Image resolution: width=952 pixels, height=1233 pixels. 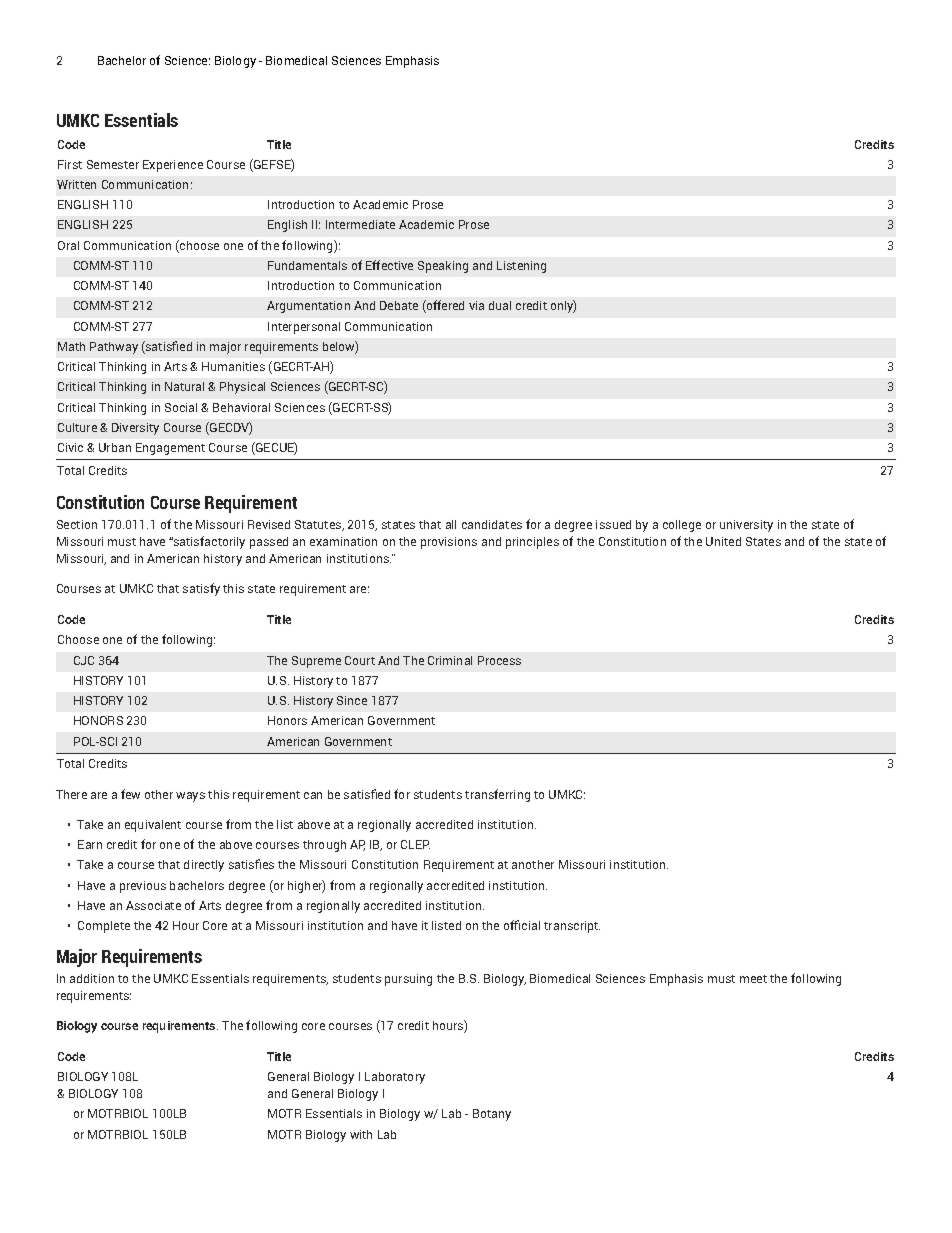 I want to click on Intermediate, so click(x=360, y=224).
